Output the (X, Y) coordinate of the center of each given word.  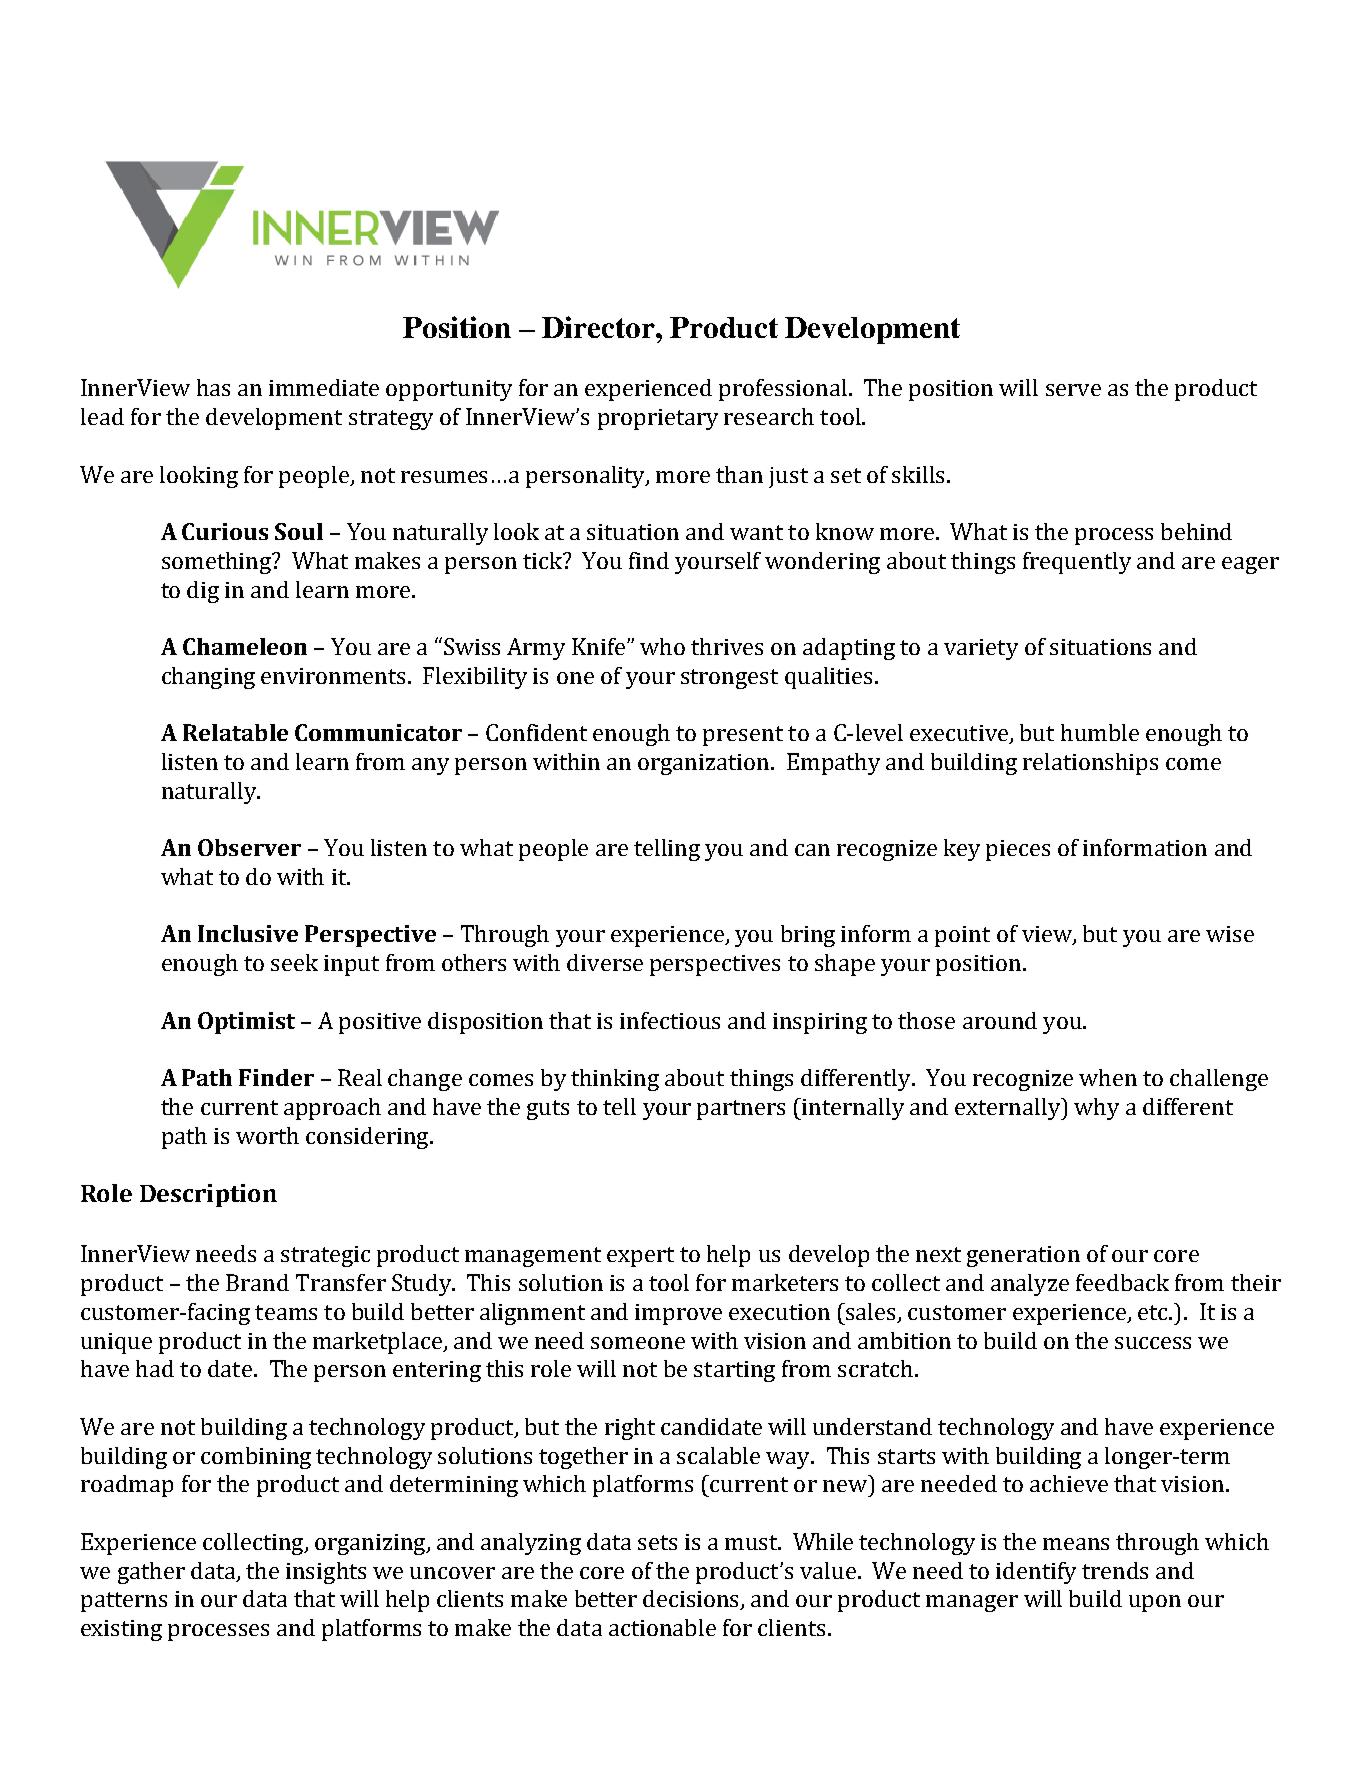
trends (1115, 1570)
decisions (692, 1600)
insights (326, 1573)
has (213, 387)
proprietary (658, 419)
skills (920, 474)
